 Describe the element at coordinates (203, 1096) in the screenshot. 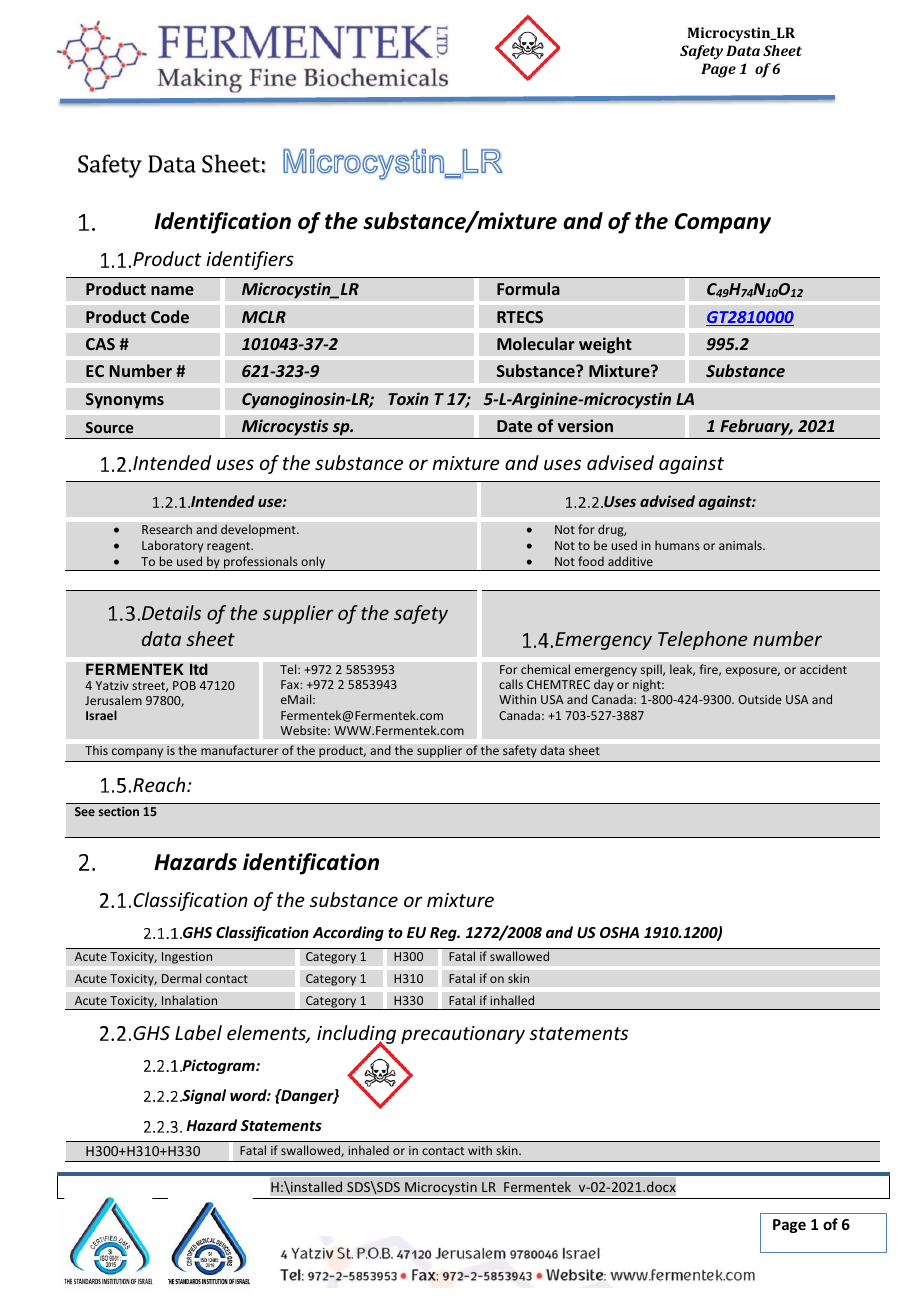

I see `Signal` at that location.
